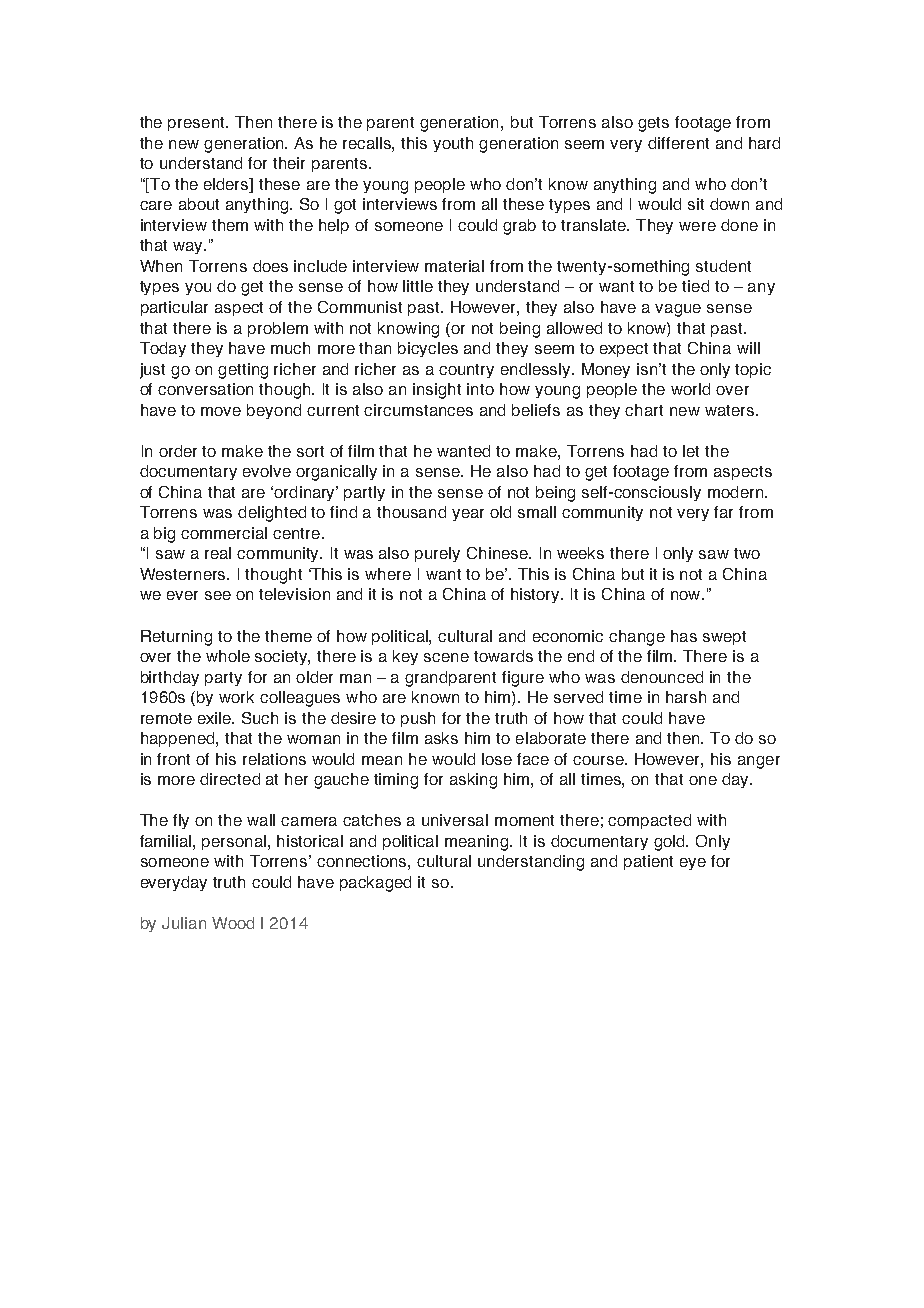 This page has height=1308, width=924. Describe the element at coordinates (216, 718) in the page. I see `exile` at that location.
